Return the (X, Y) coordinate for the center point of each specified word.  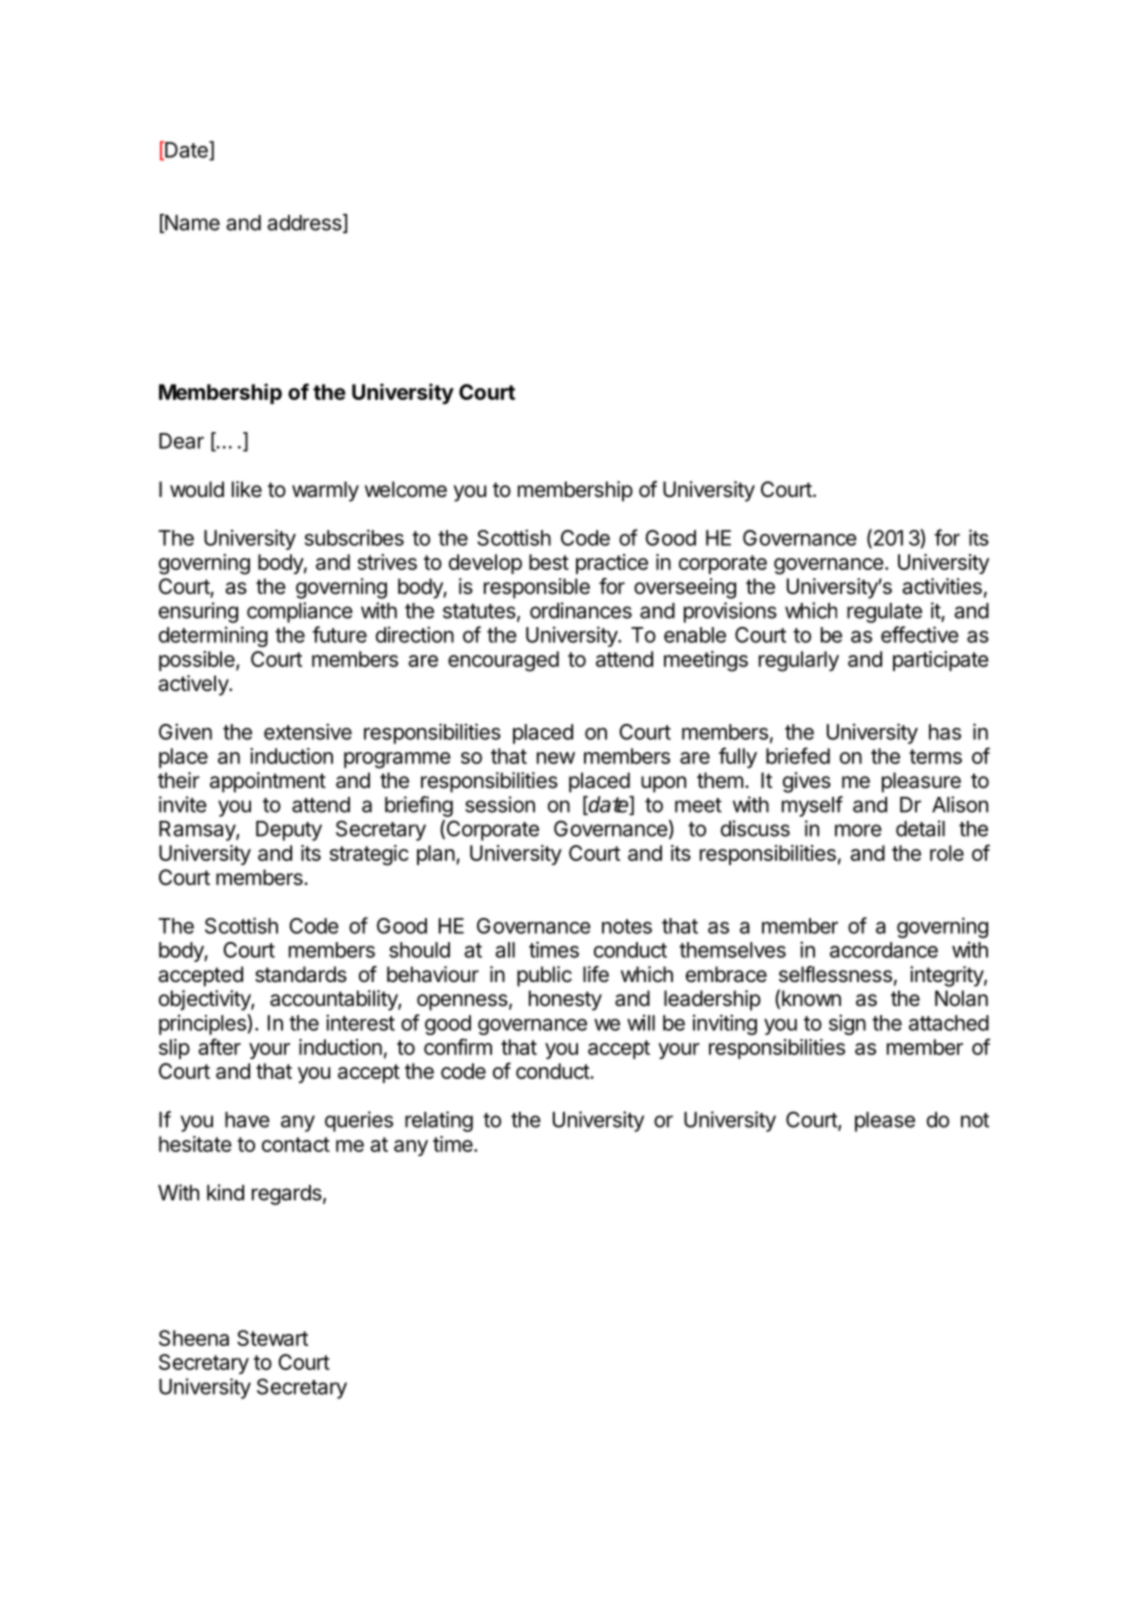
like (247, 489)
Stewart (272, 1338)
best (549, 562)
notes (627, 926)
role (947, 853)
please (885, 1122)
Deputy (289, 831)
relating (439, 1121)
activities (942, 586)
